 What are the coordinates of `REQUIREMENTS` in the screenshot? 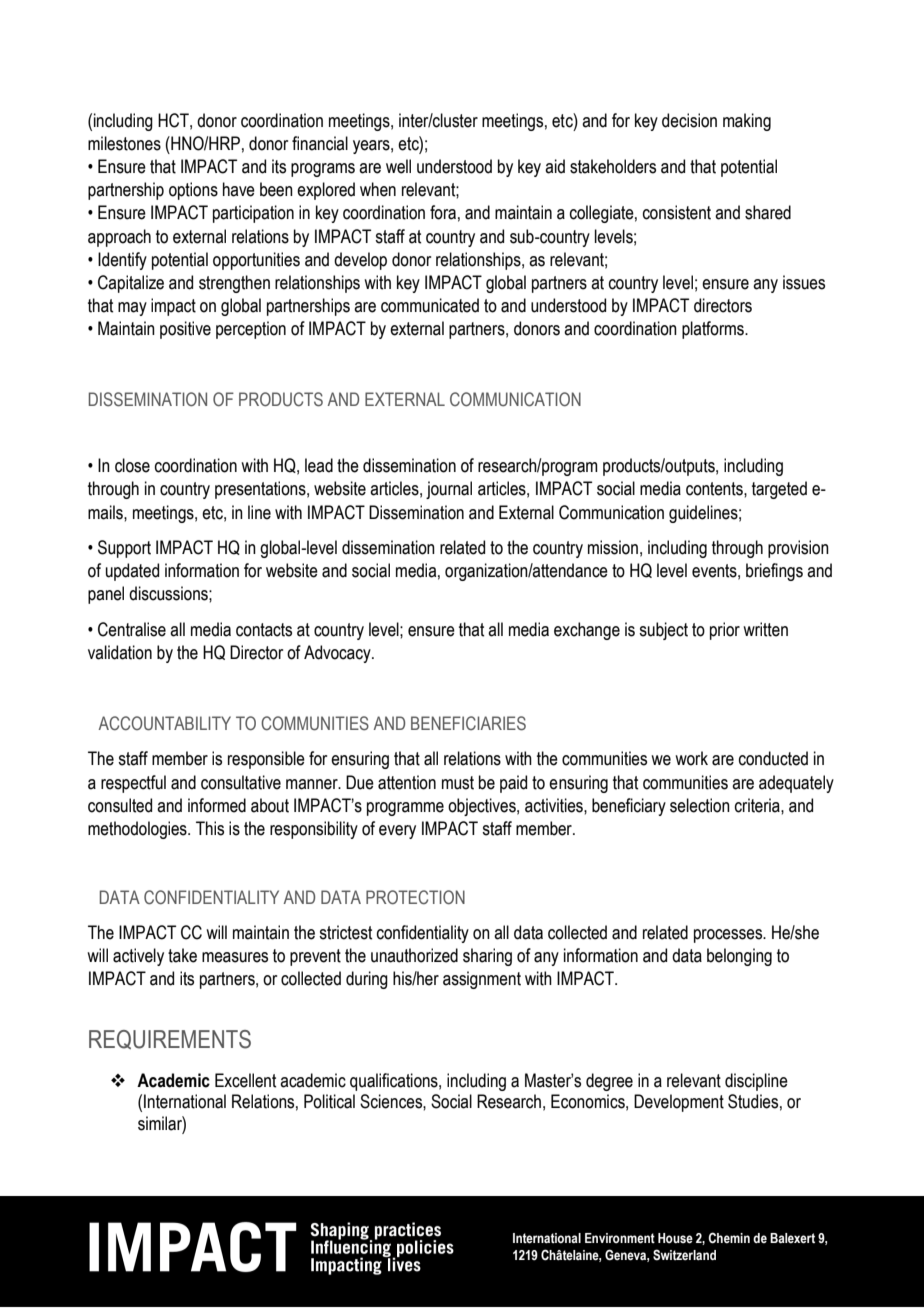 It's located at (170, 1039).
